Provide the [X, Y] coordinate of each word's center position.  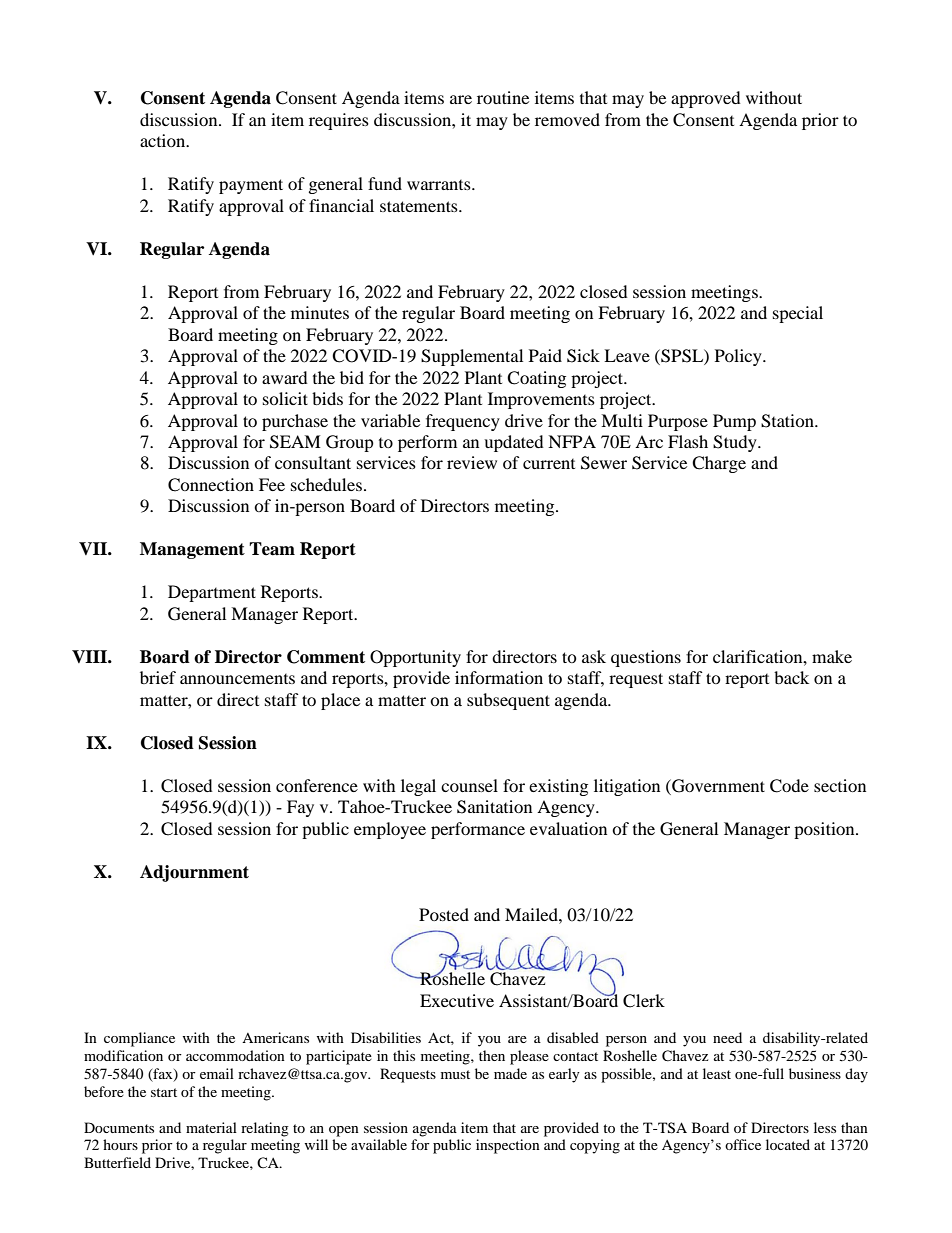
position [825, 830]
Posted [444, 914]
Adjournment [194, 873]
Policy [739, 357]
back [791, 677]
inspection [508, 1146]
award [285, 377]
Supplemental [472, 357]
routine [503, 97]
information [499, 677]
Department [212, 593]
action [164, 140]
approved [706, 99]
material [211, 1127]
